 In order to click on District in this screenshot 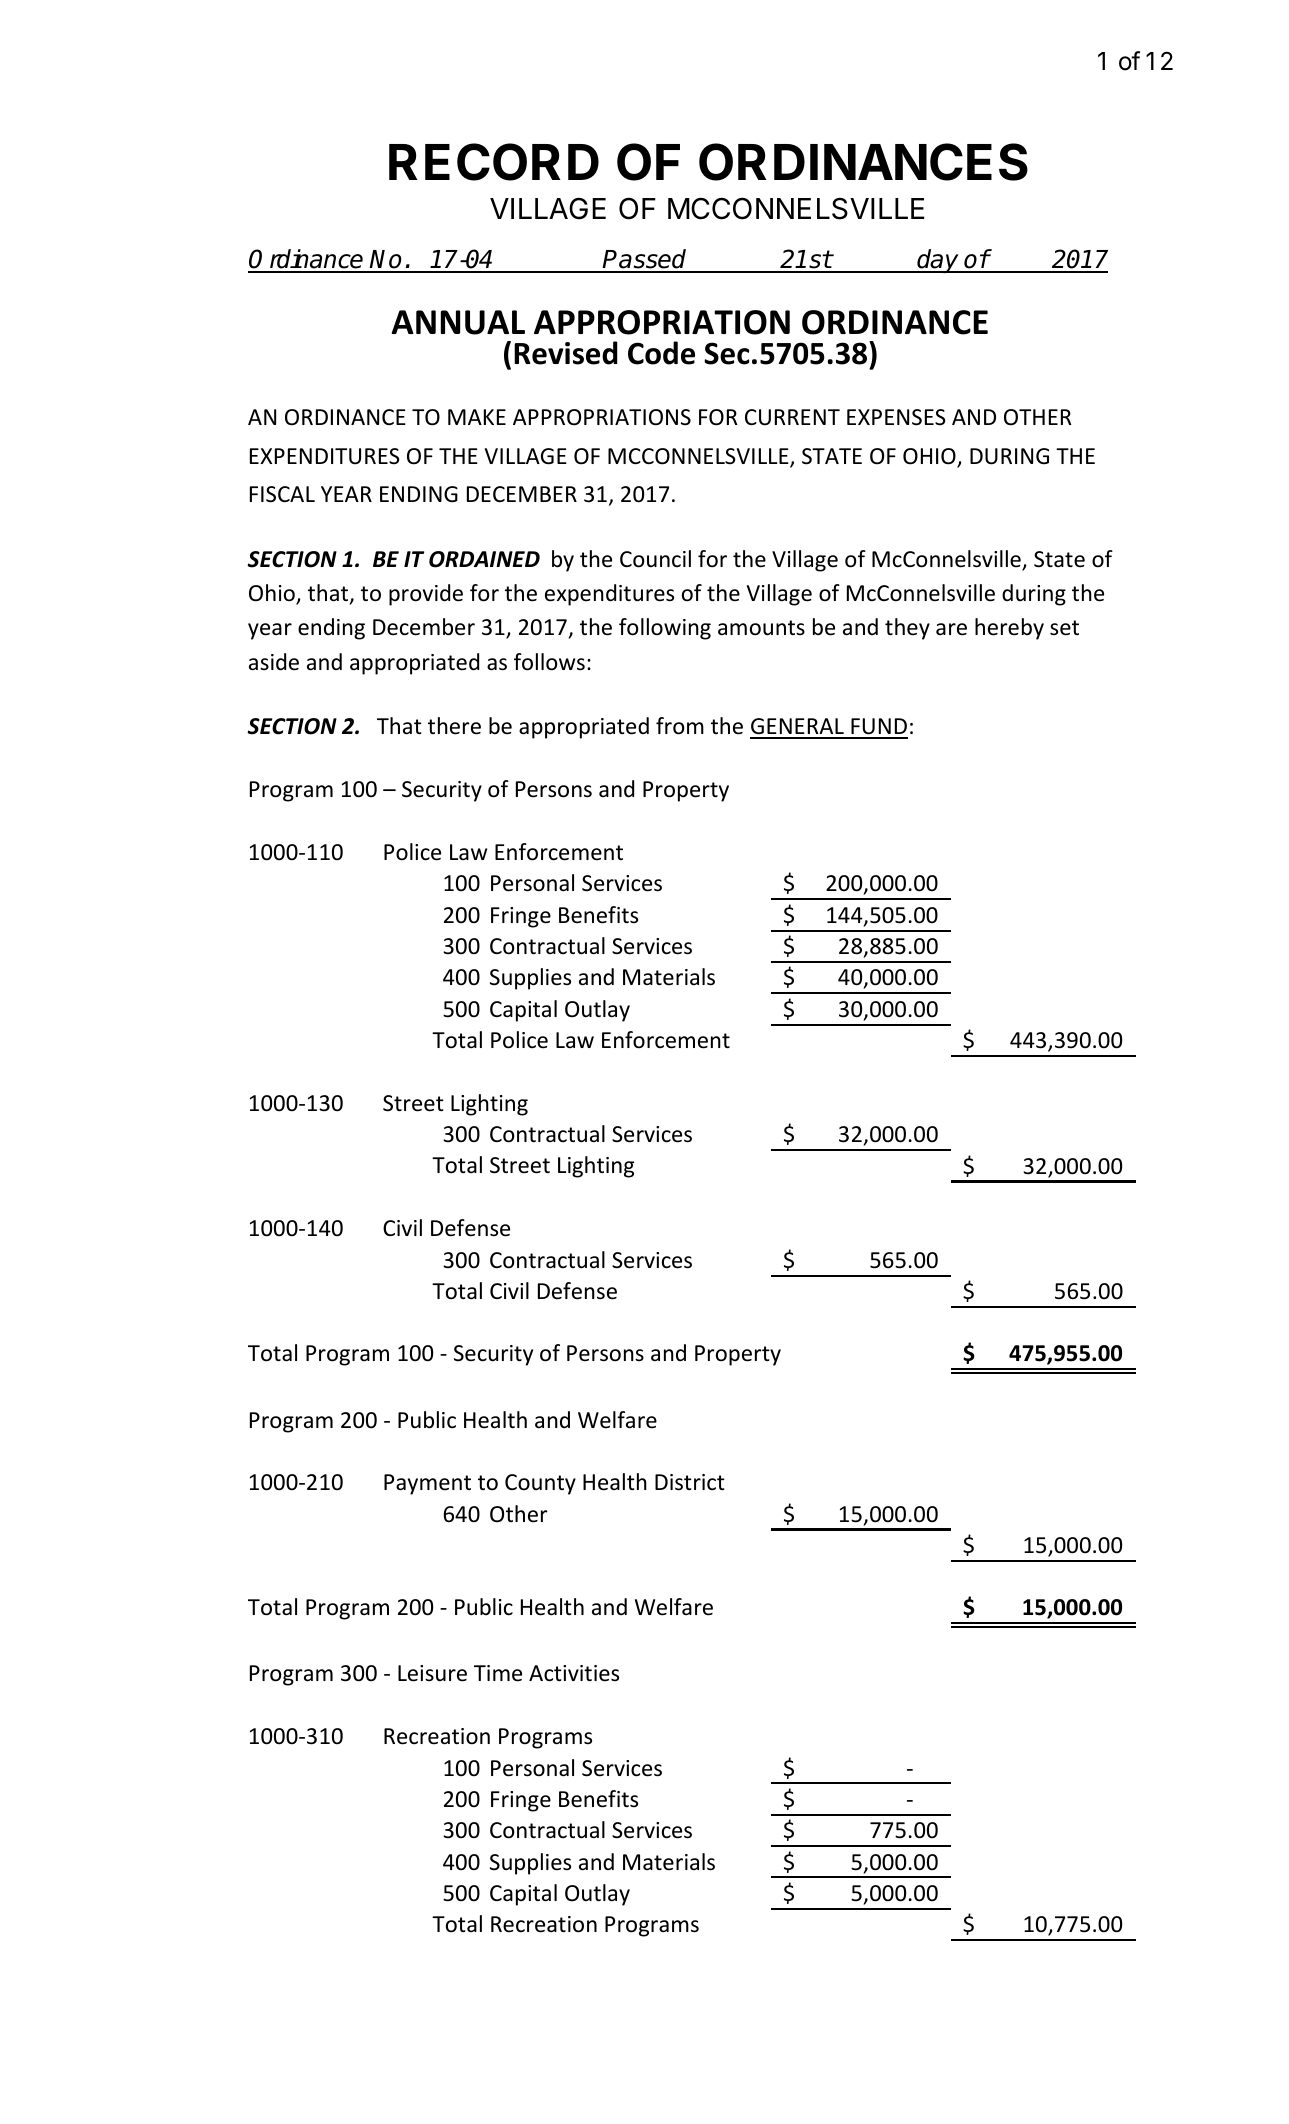, I will do `click(690, 1482)`.
